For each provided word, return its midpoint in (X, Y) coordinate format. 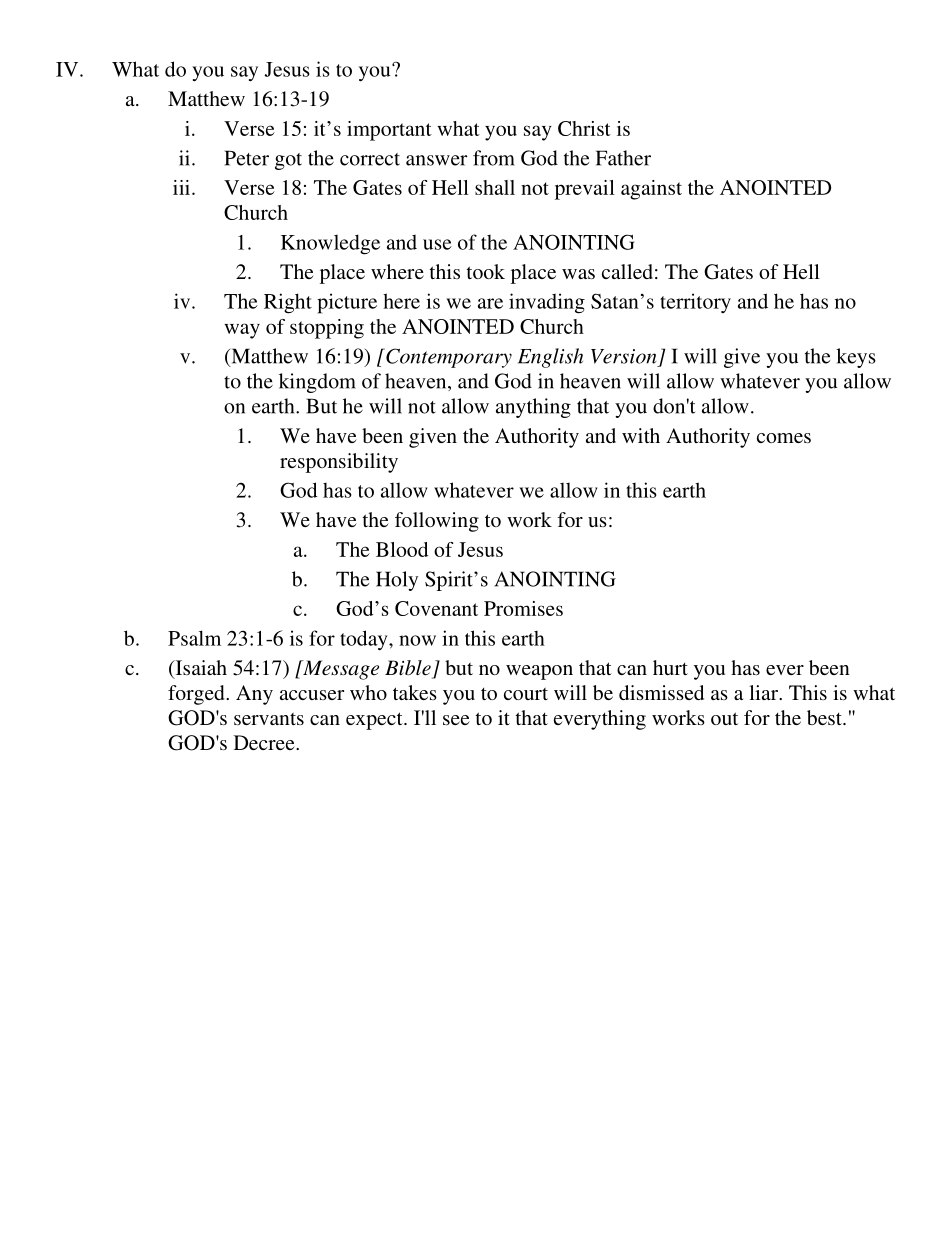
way (242, 331)
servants (269, 719)
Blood (402, 549)
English (550, 358)
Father (623, 158)
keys (856, 358)
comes (784, 438)
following (437, 522)
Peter (247, 158)
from (494, 158)
